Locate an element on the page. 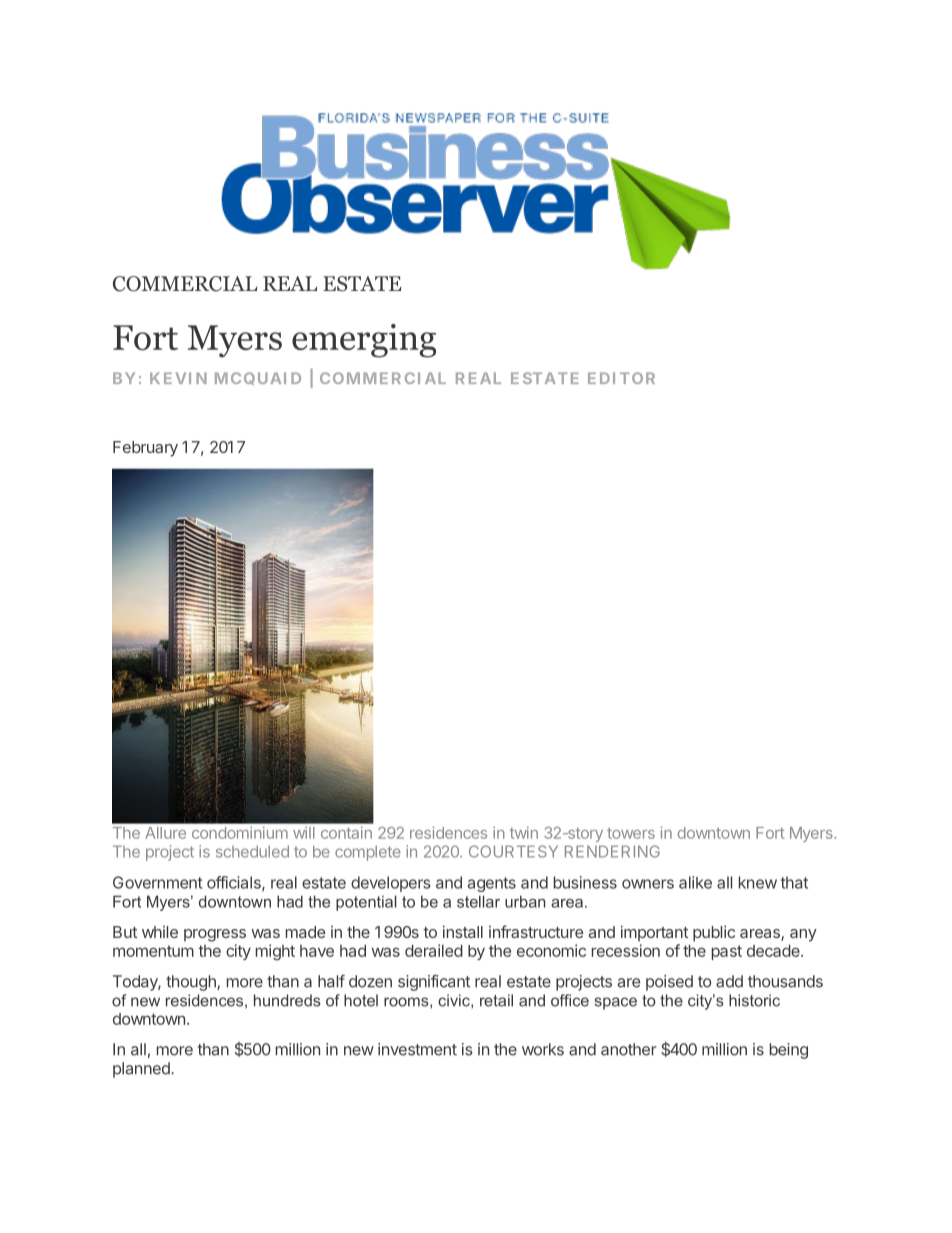 This image has height=1233, width=952. KEVIN is located at coordinates (178, 378).
